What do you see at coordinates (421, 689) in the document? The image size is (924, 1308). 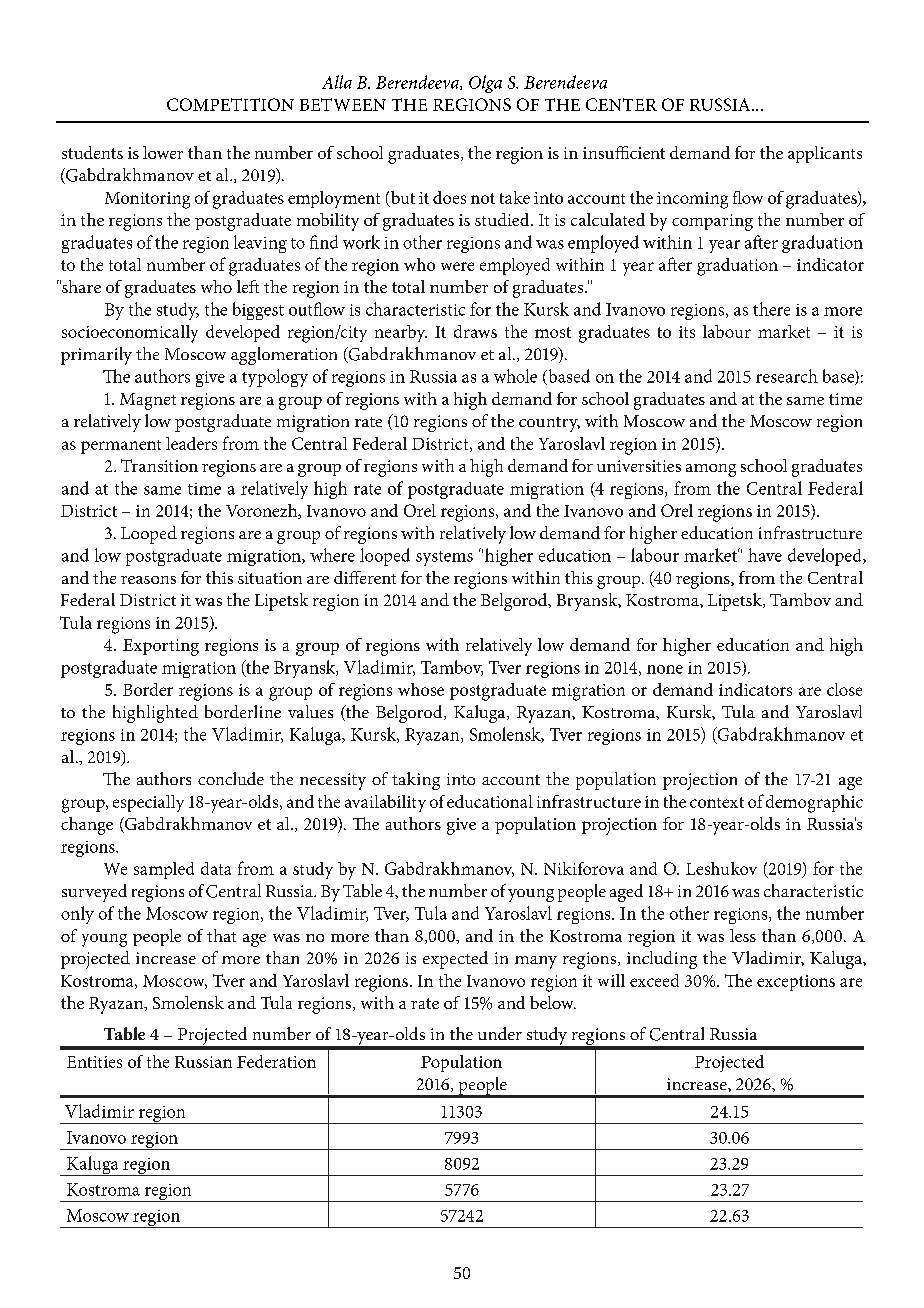 I see `whose` at bounding box center [421, 689].
